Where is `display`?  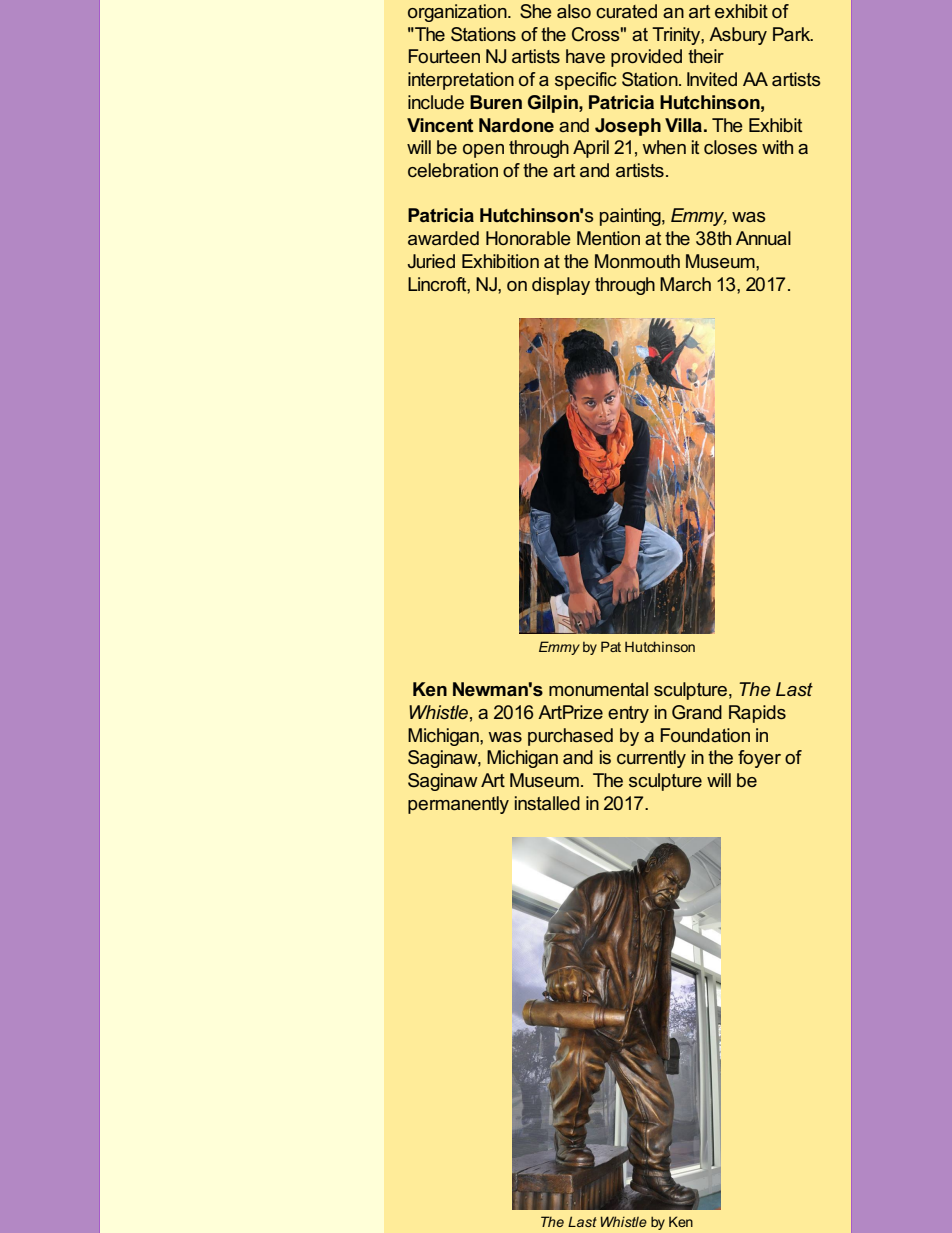
display is located at coordinates (561, 286).
